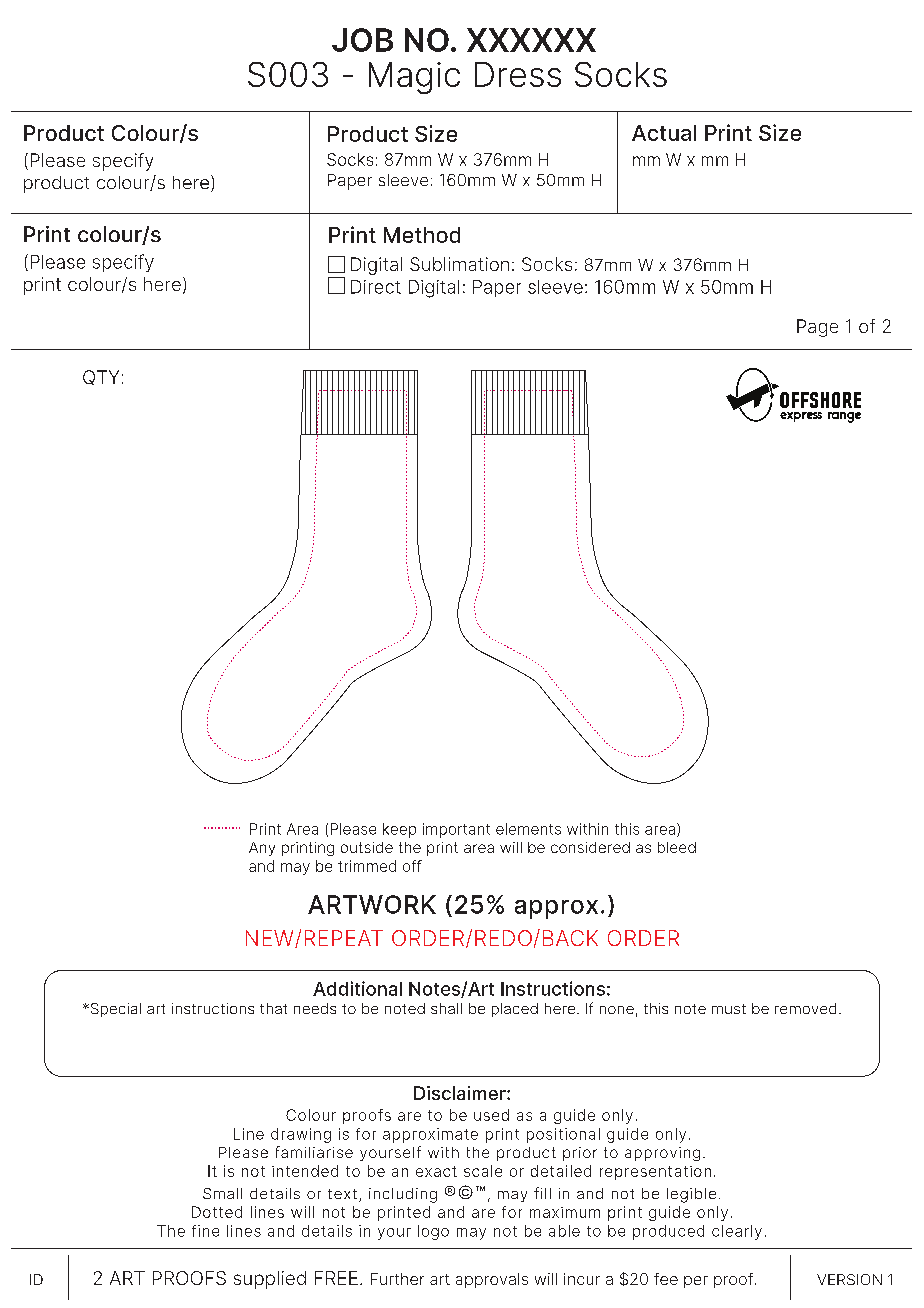 This screenshot has width=924, height=1308. What do you see at coordinates (518, 74) in the screenshot?
I see `Dress` at bounding box center [518, 74].
